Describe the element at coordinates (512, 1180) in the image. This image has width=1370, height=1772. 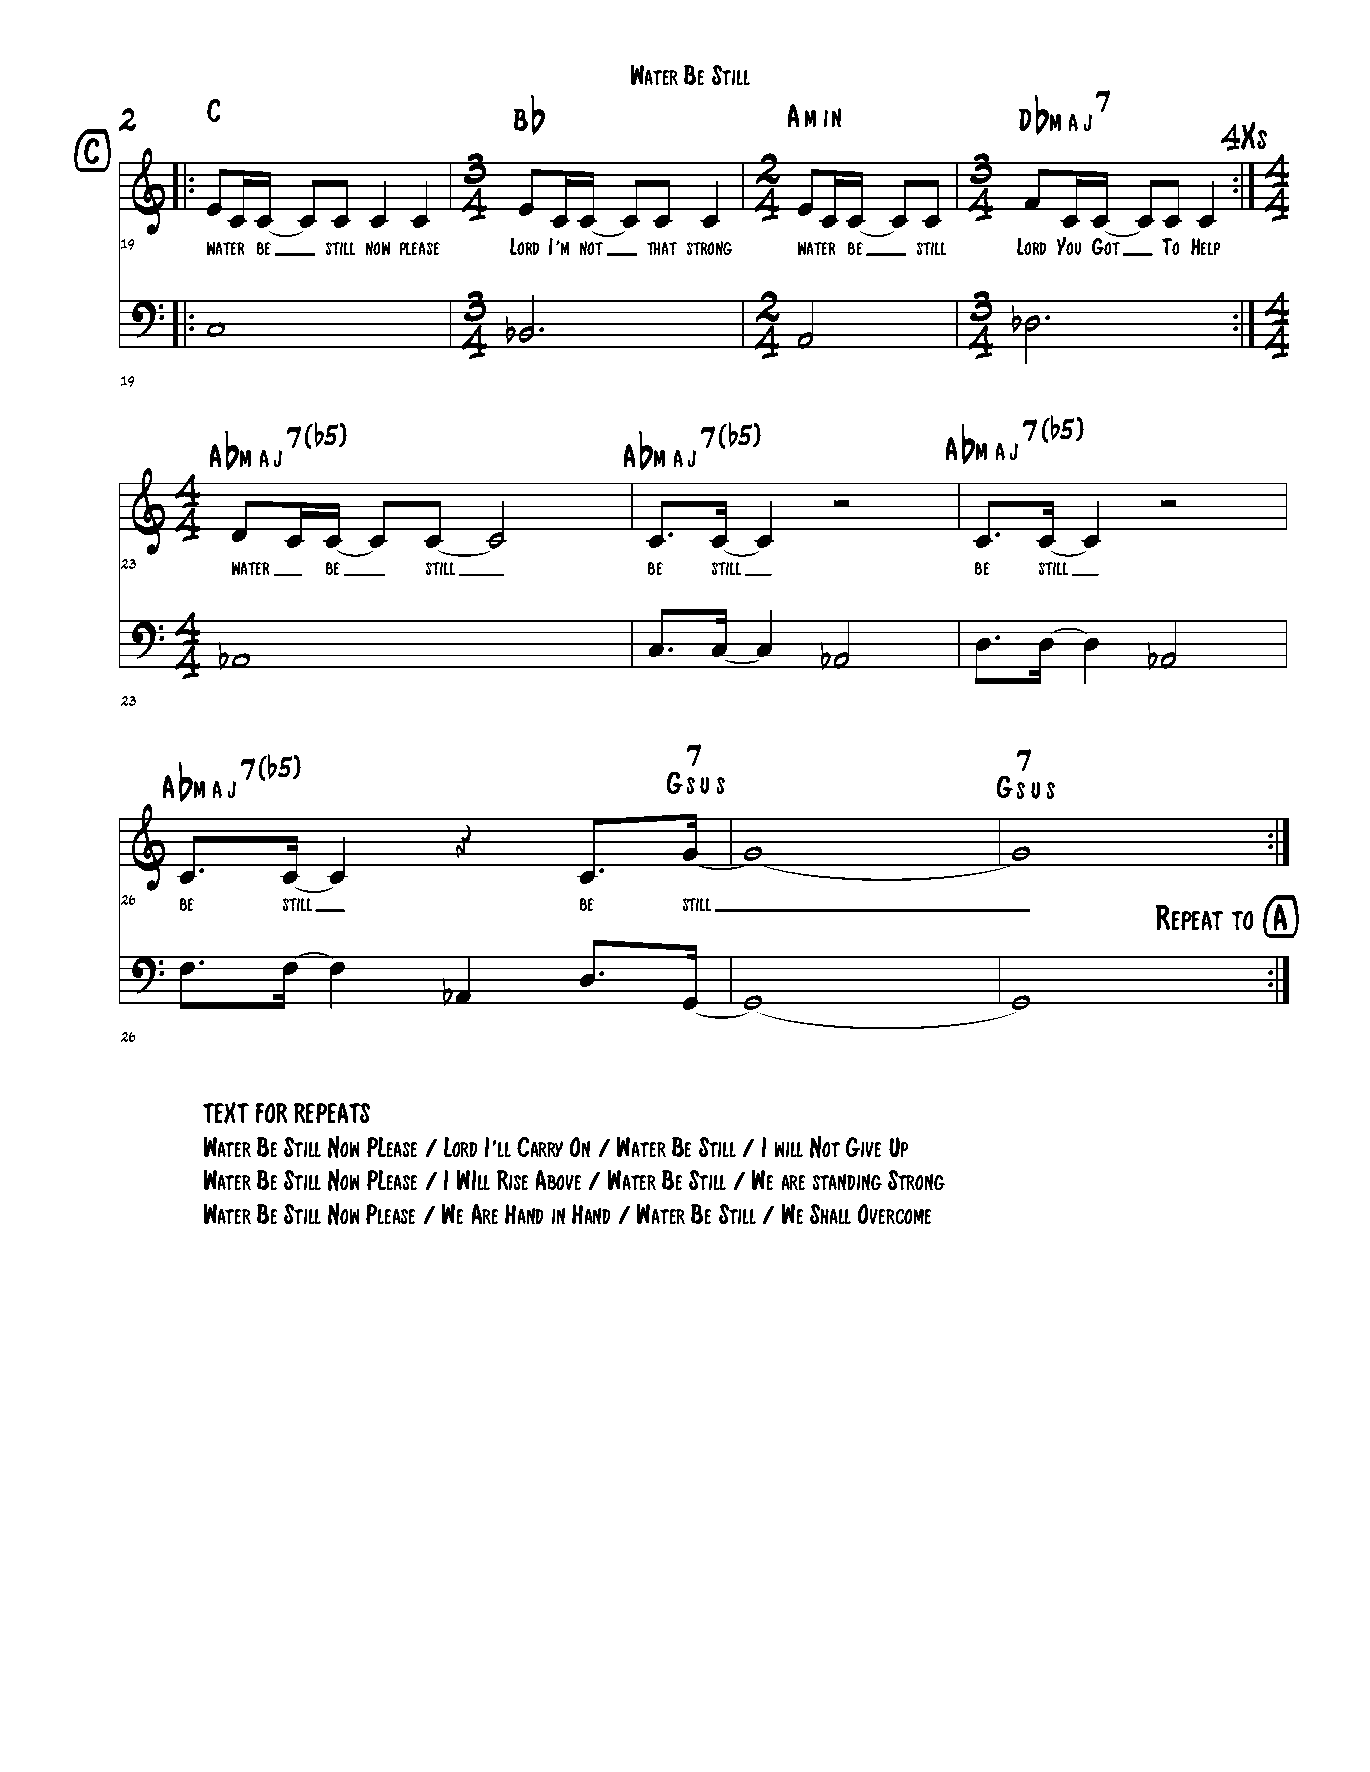
I see `Rise` at that location.
